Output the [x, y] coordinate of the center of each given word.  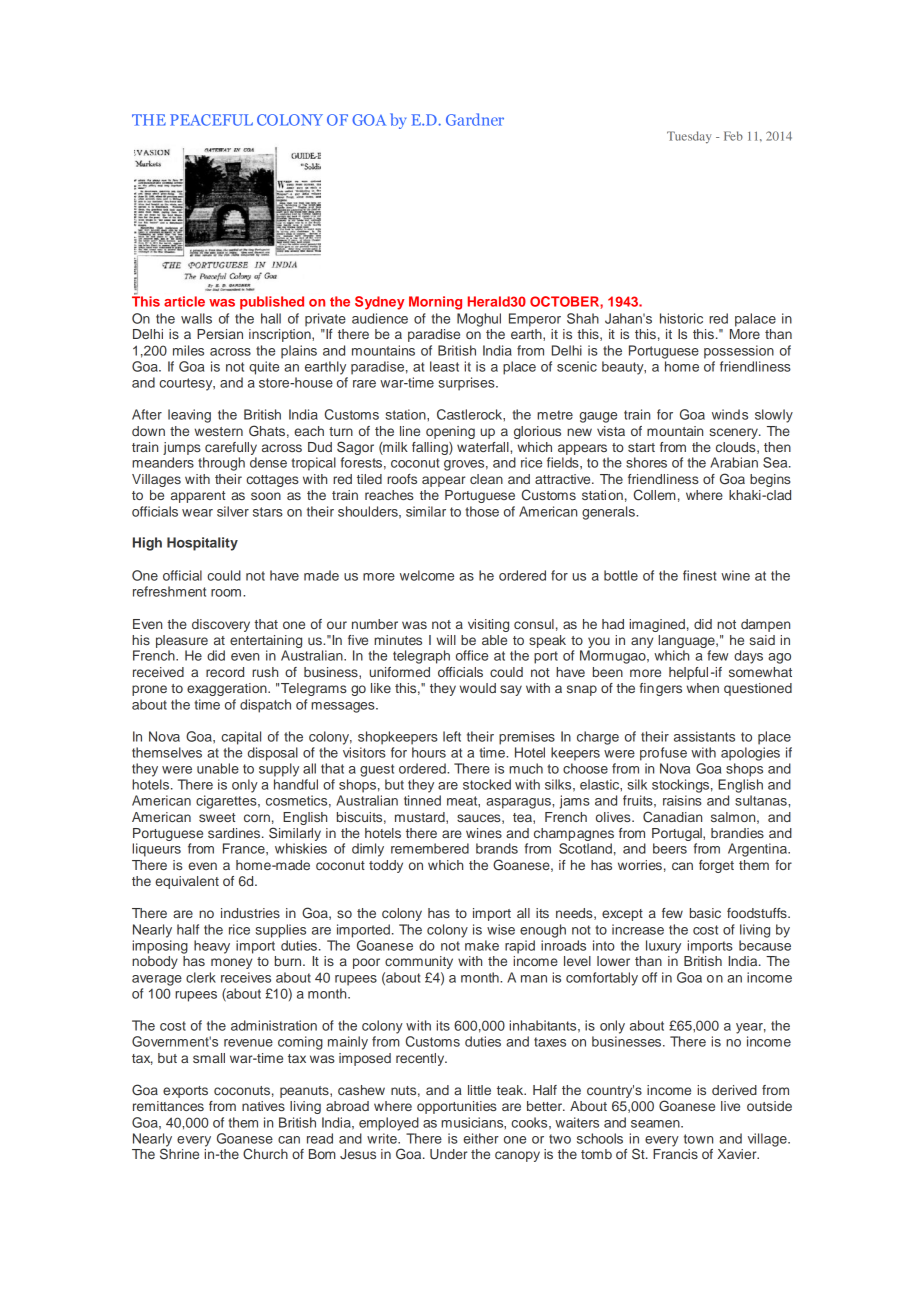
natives [263, 1106]
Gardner [475, 119]
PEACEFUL [211, 120]
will [446, 640]
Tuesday [689, 137]
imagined [657, 625]
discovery [221, 625]
